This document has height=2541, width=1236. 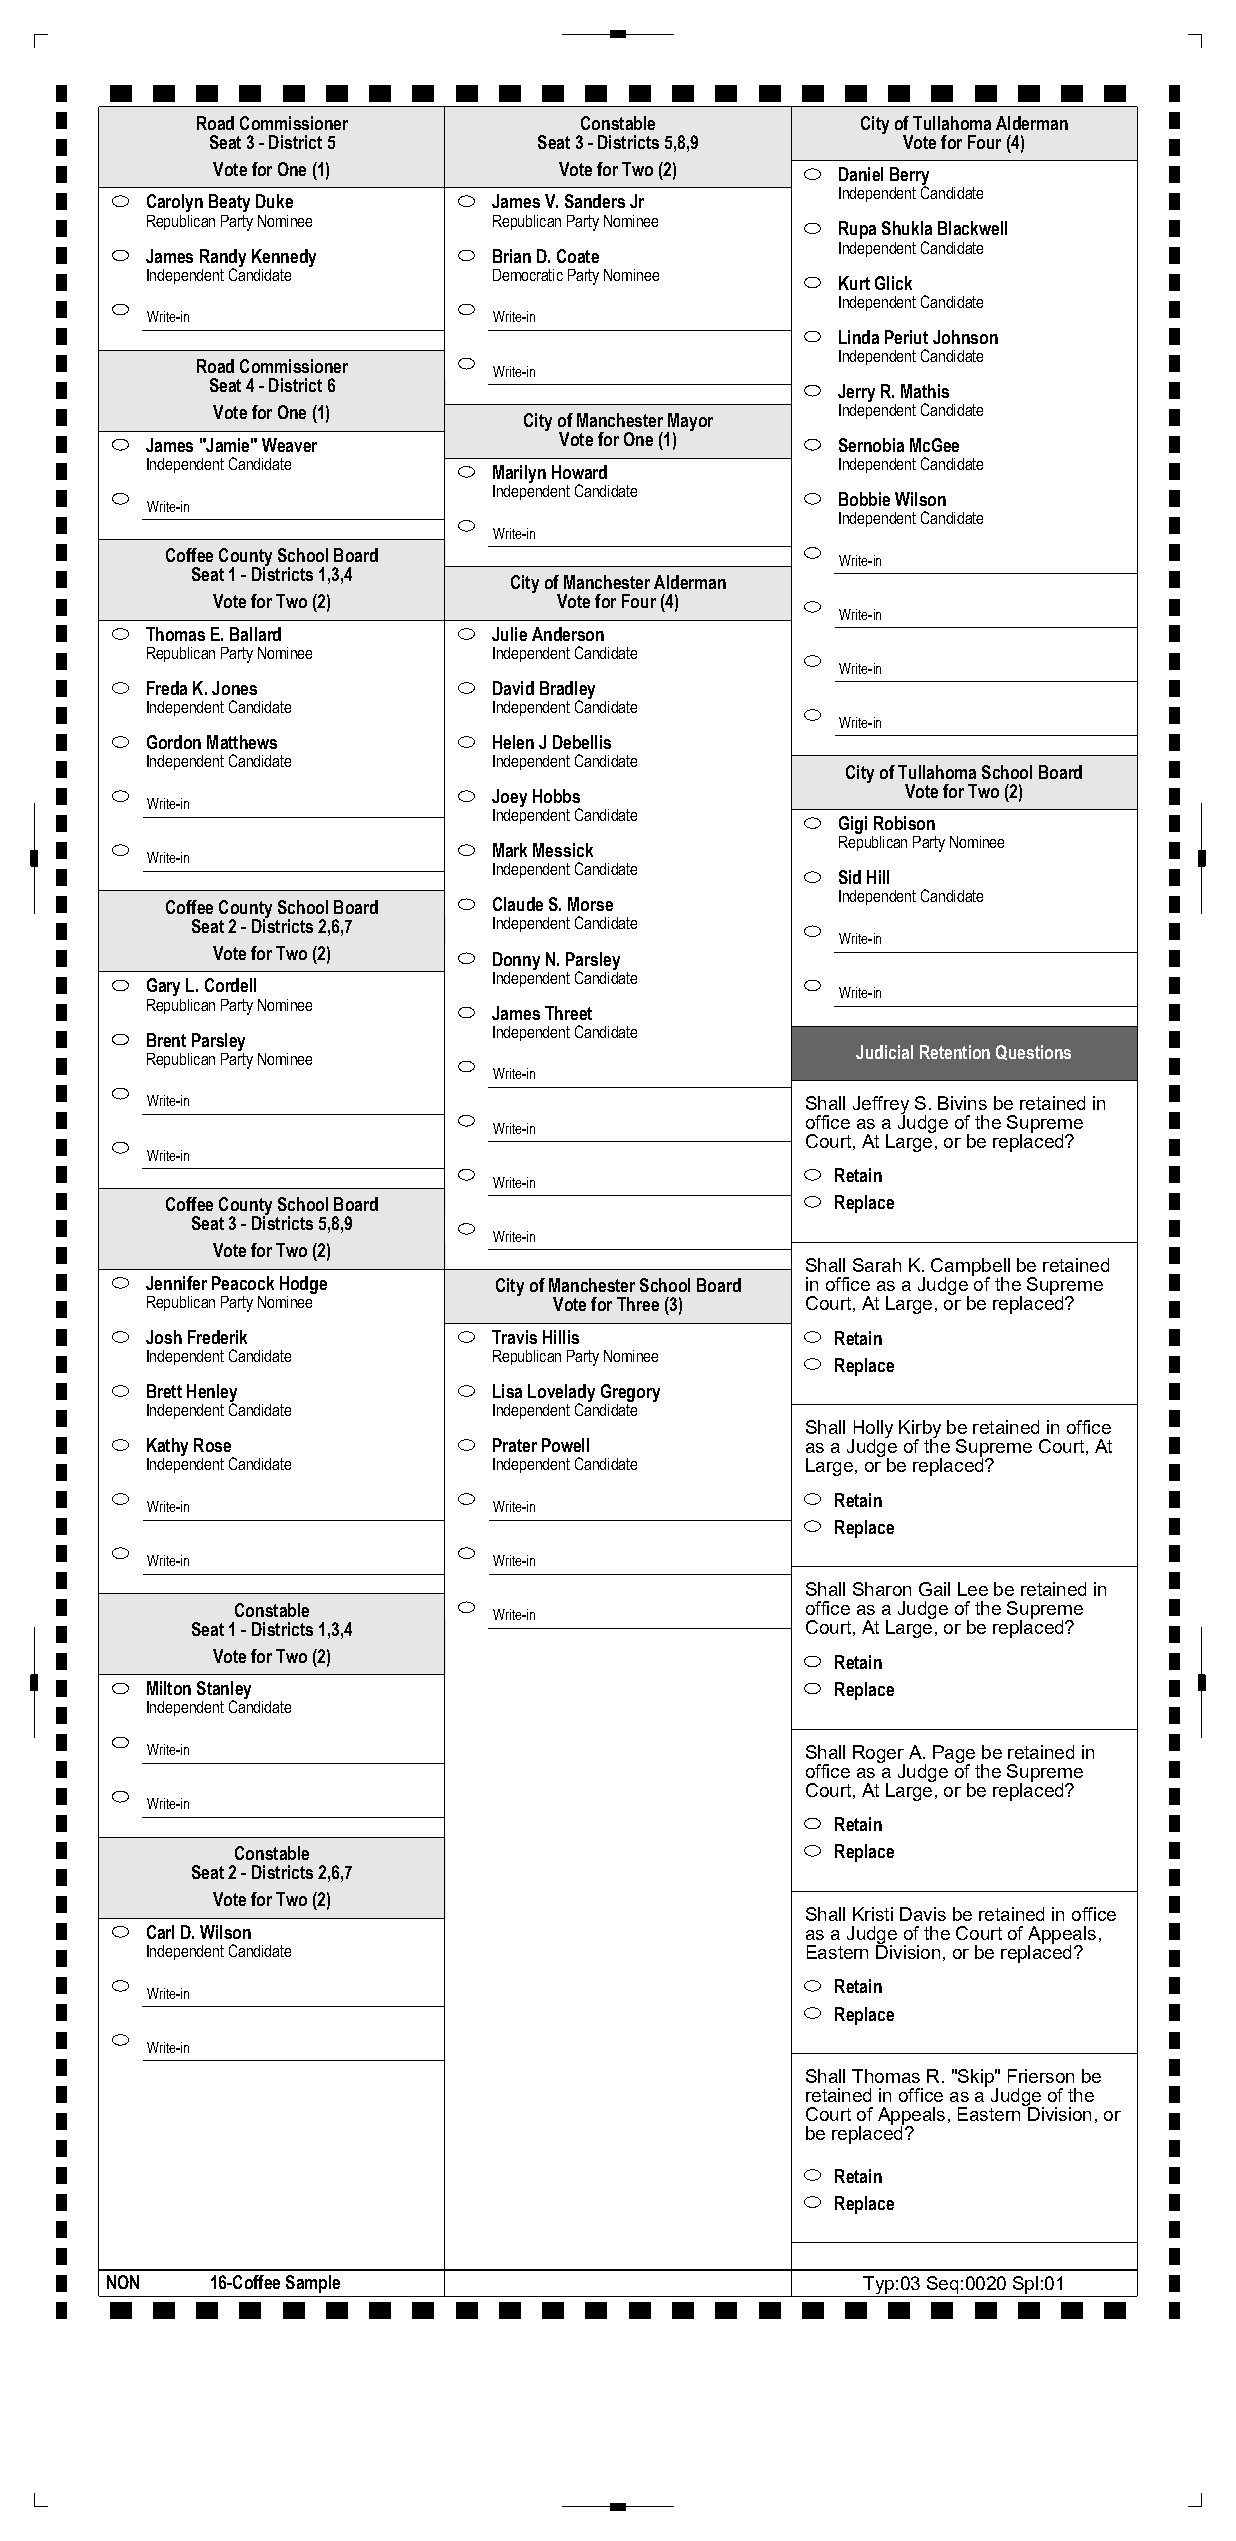 I want to click on Jennifer, so click(x=176, y=1283).
